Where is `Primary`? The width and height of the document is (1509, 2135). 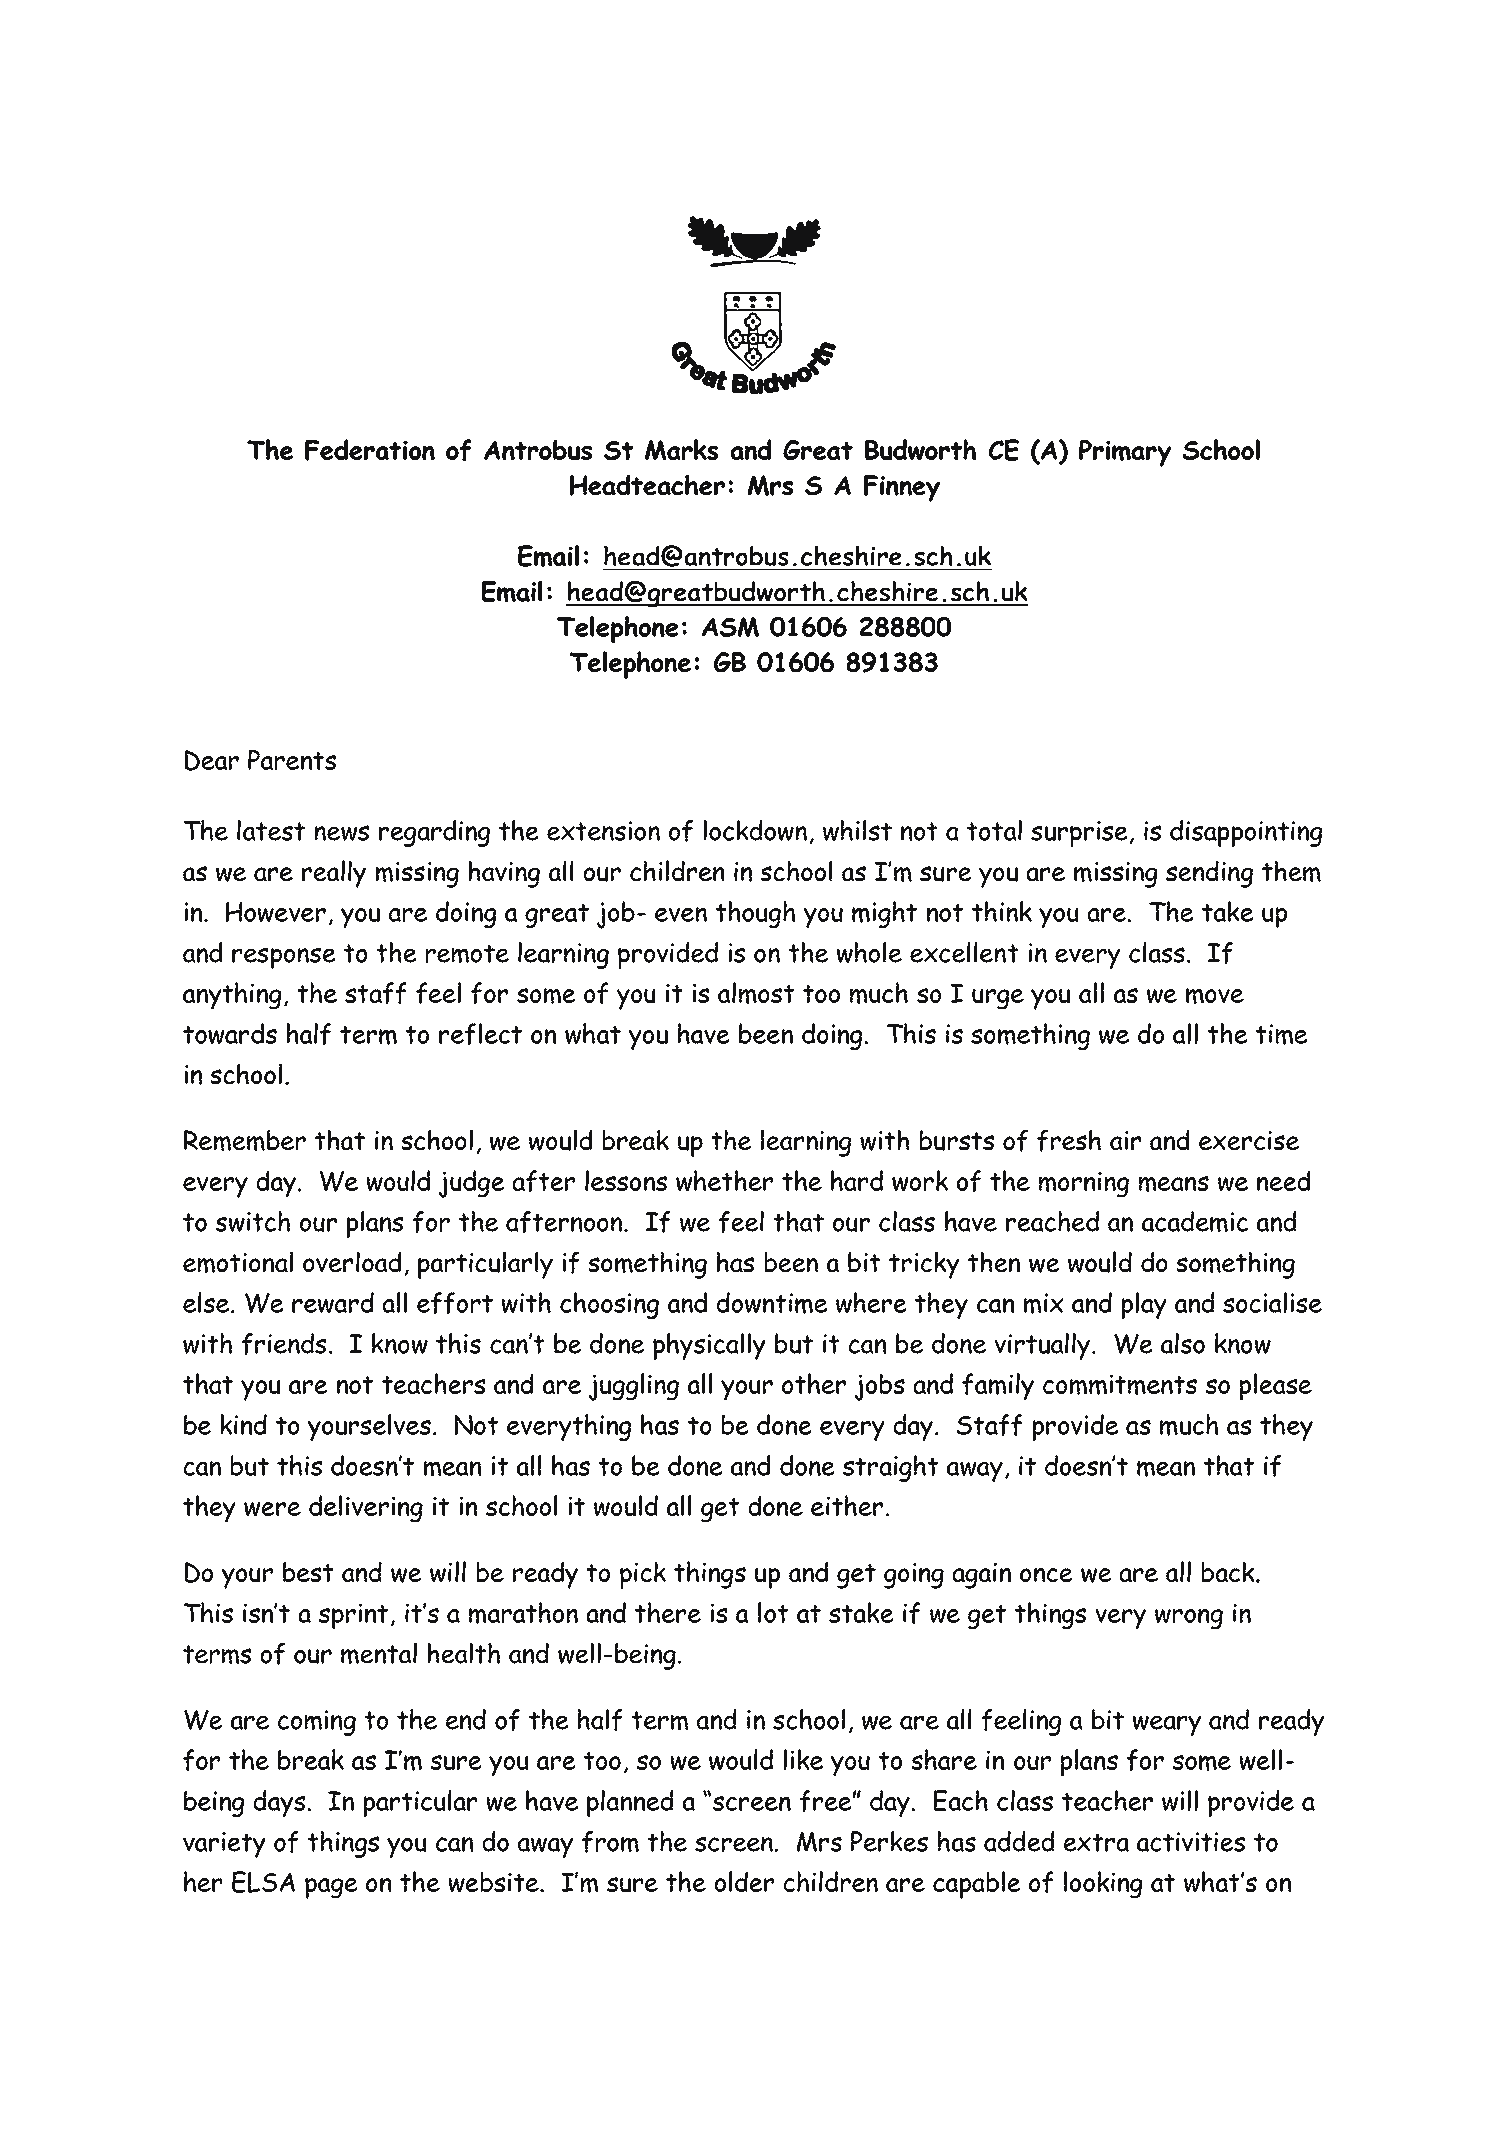 Primary is located at coordinates (1125, 453).
